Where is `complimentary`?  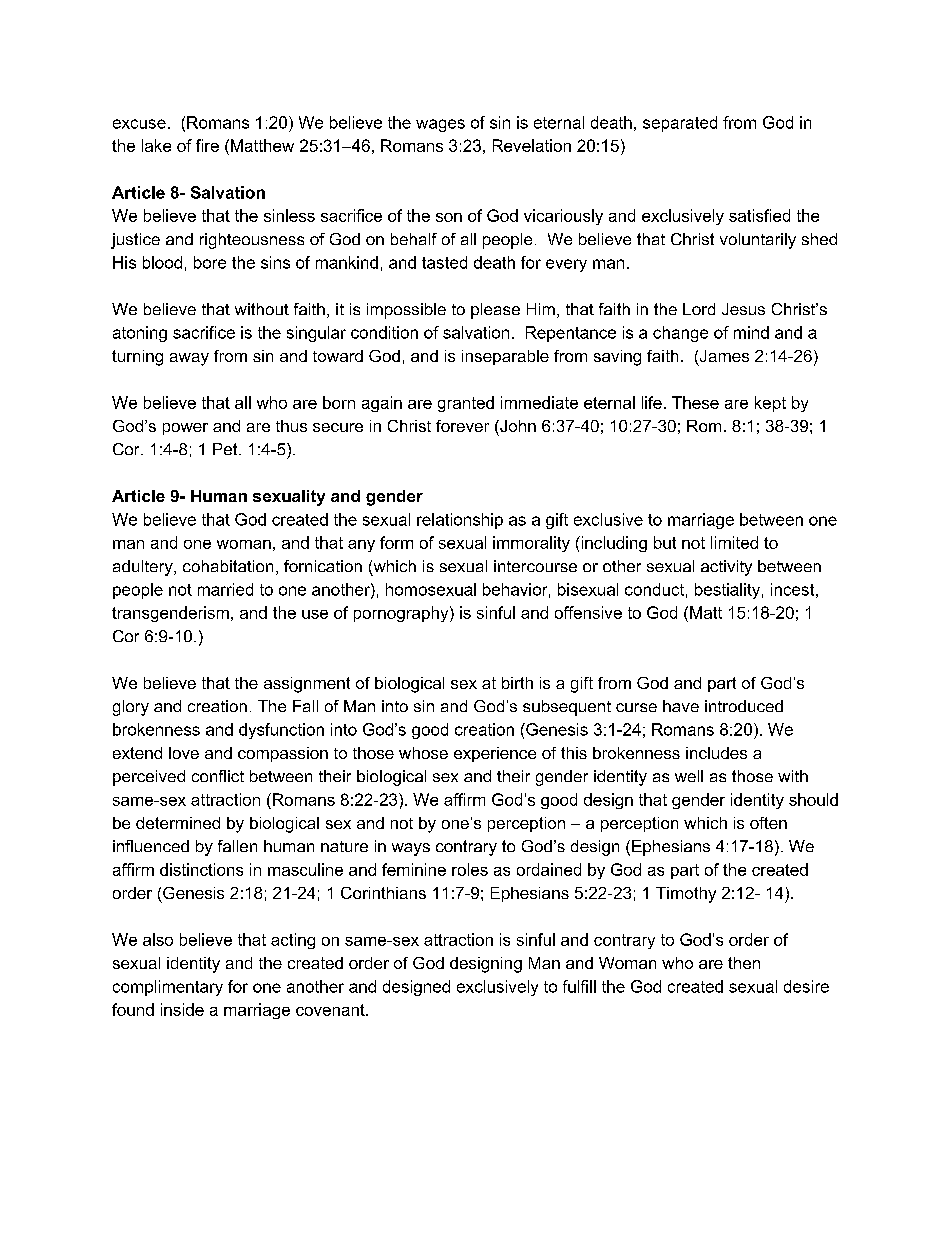 complimentary is located at coordinates (168, 988).
